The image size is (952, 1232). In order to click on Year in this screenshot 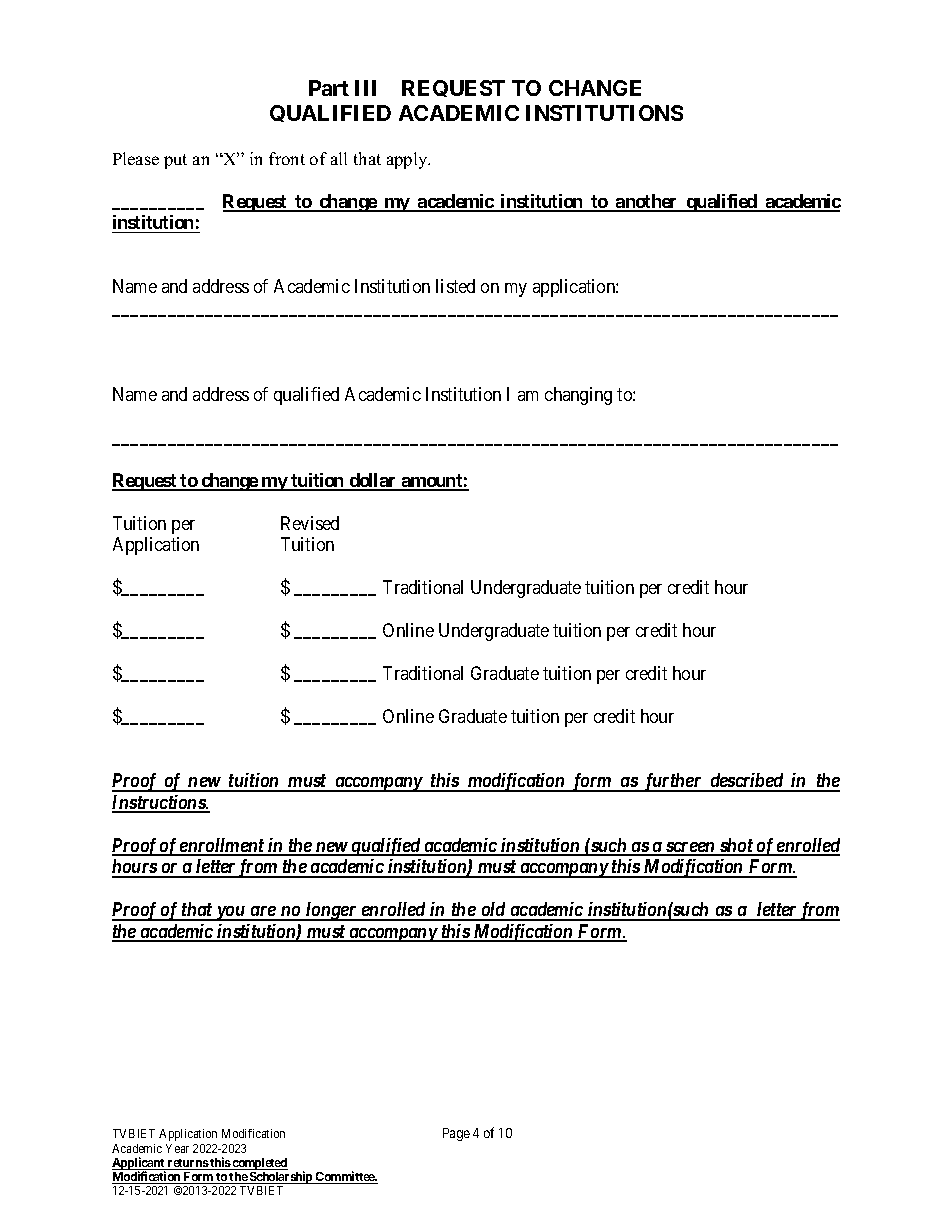, I will do `click(177, 1148)`.
